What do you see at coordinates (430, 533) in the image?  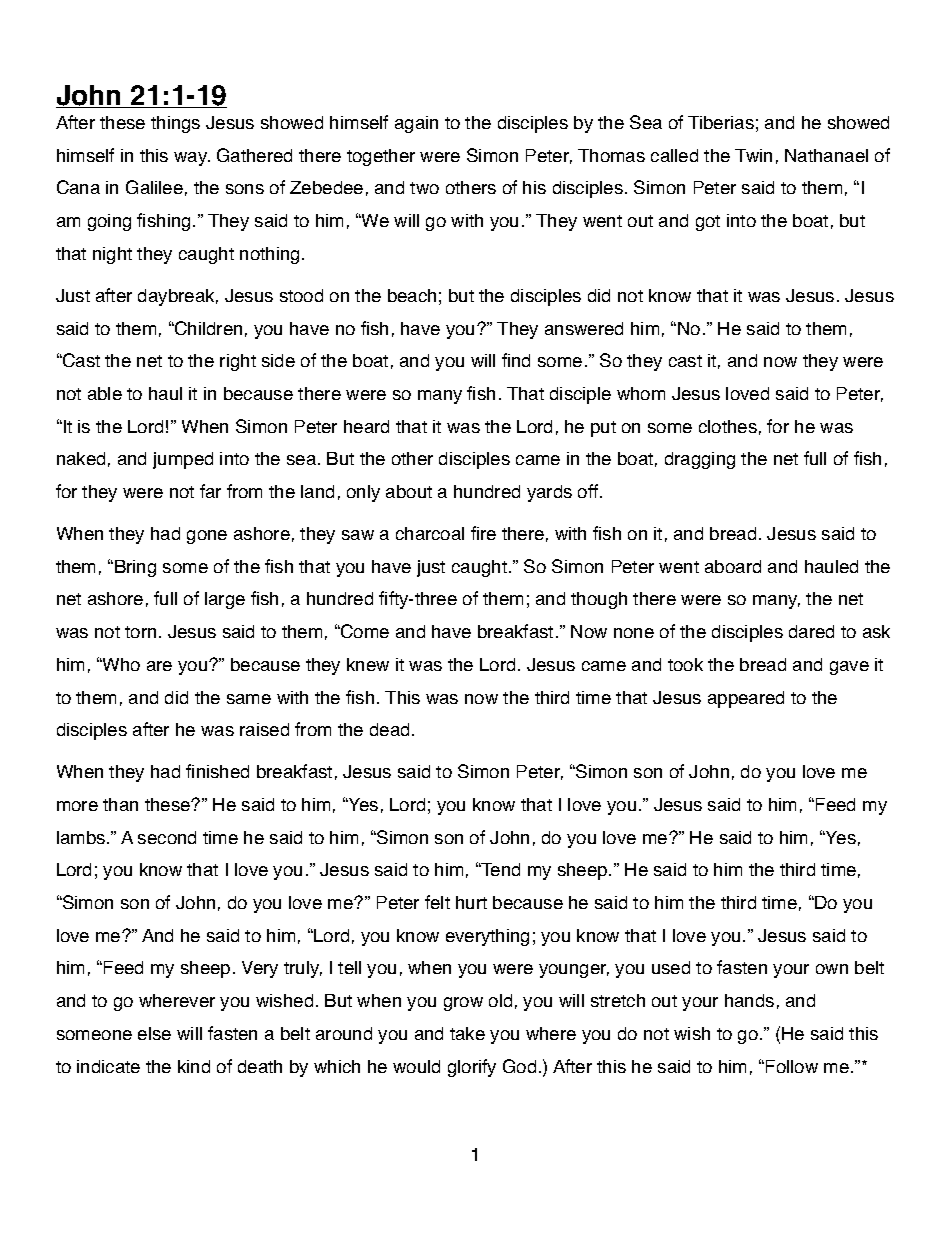 I see `charcoal` at bounding box center [430, 533].
